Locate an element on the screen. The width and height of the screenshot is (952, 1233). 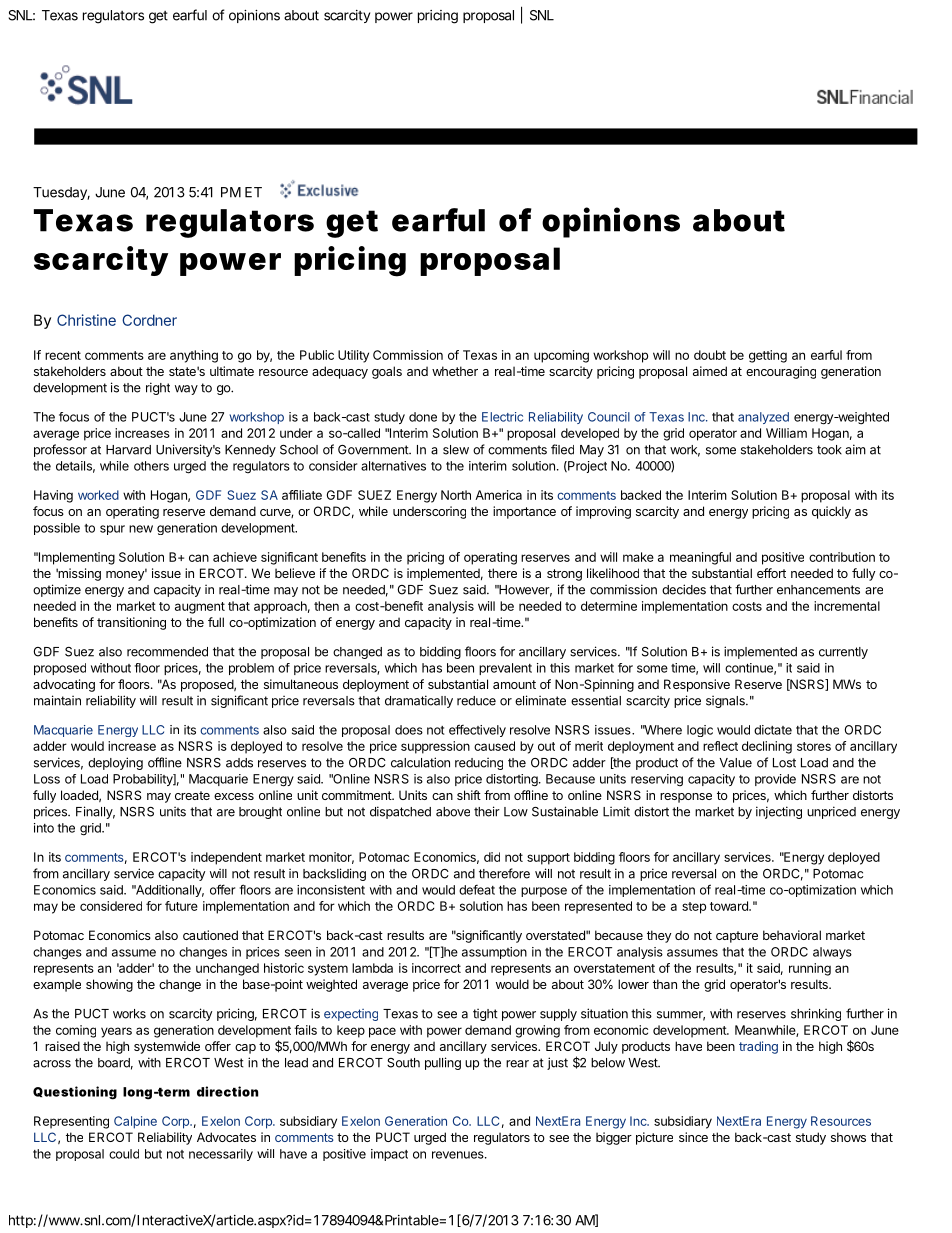
North is located at coordinates (456, 495).
